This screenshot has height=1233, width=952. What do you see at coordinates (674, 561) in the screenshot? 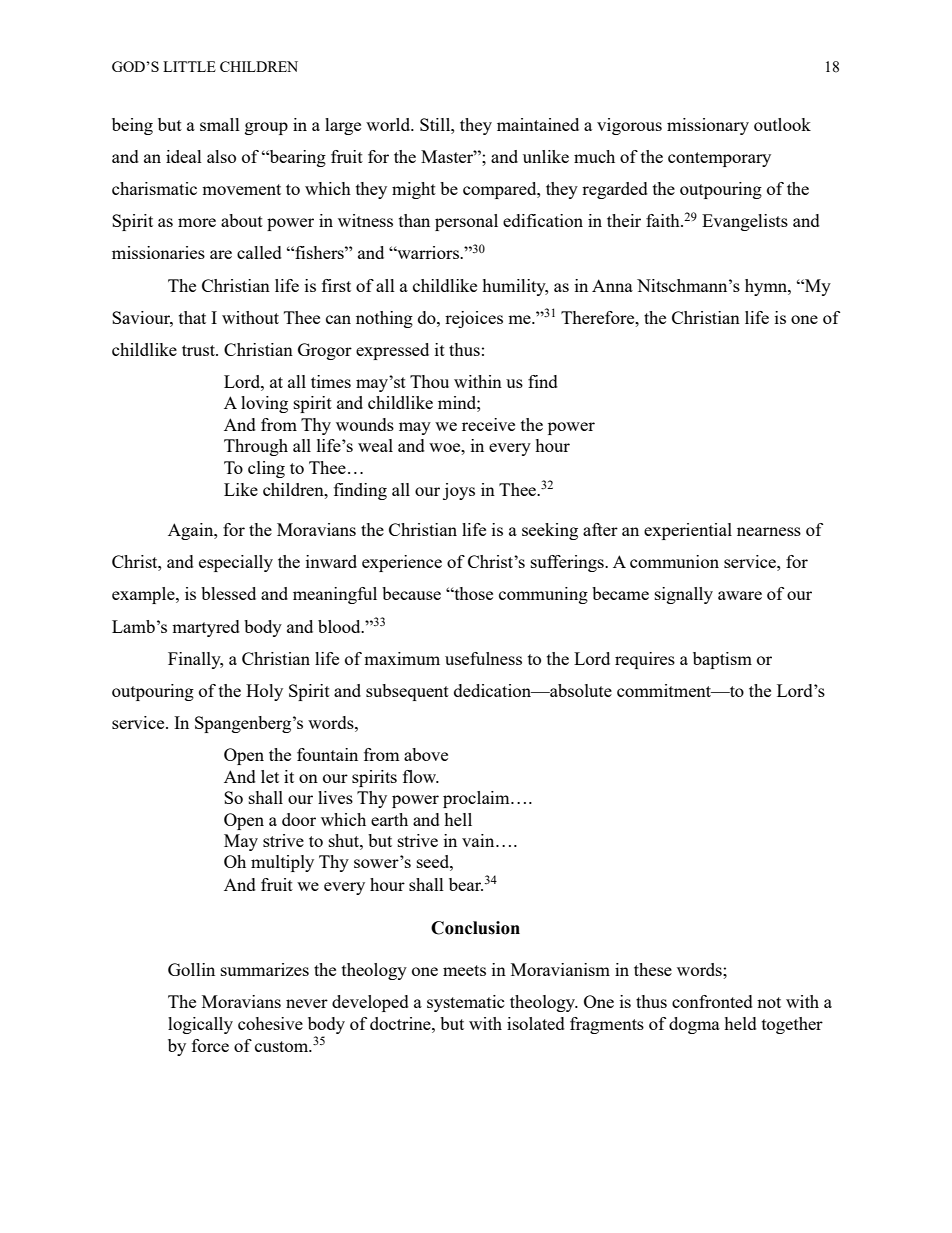
I see `communion` at bounding box center [674, 561].
